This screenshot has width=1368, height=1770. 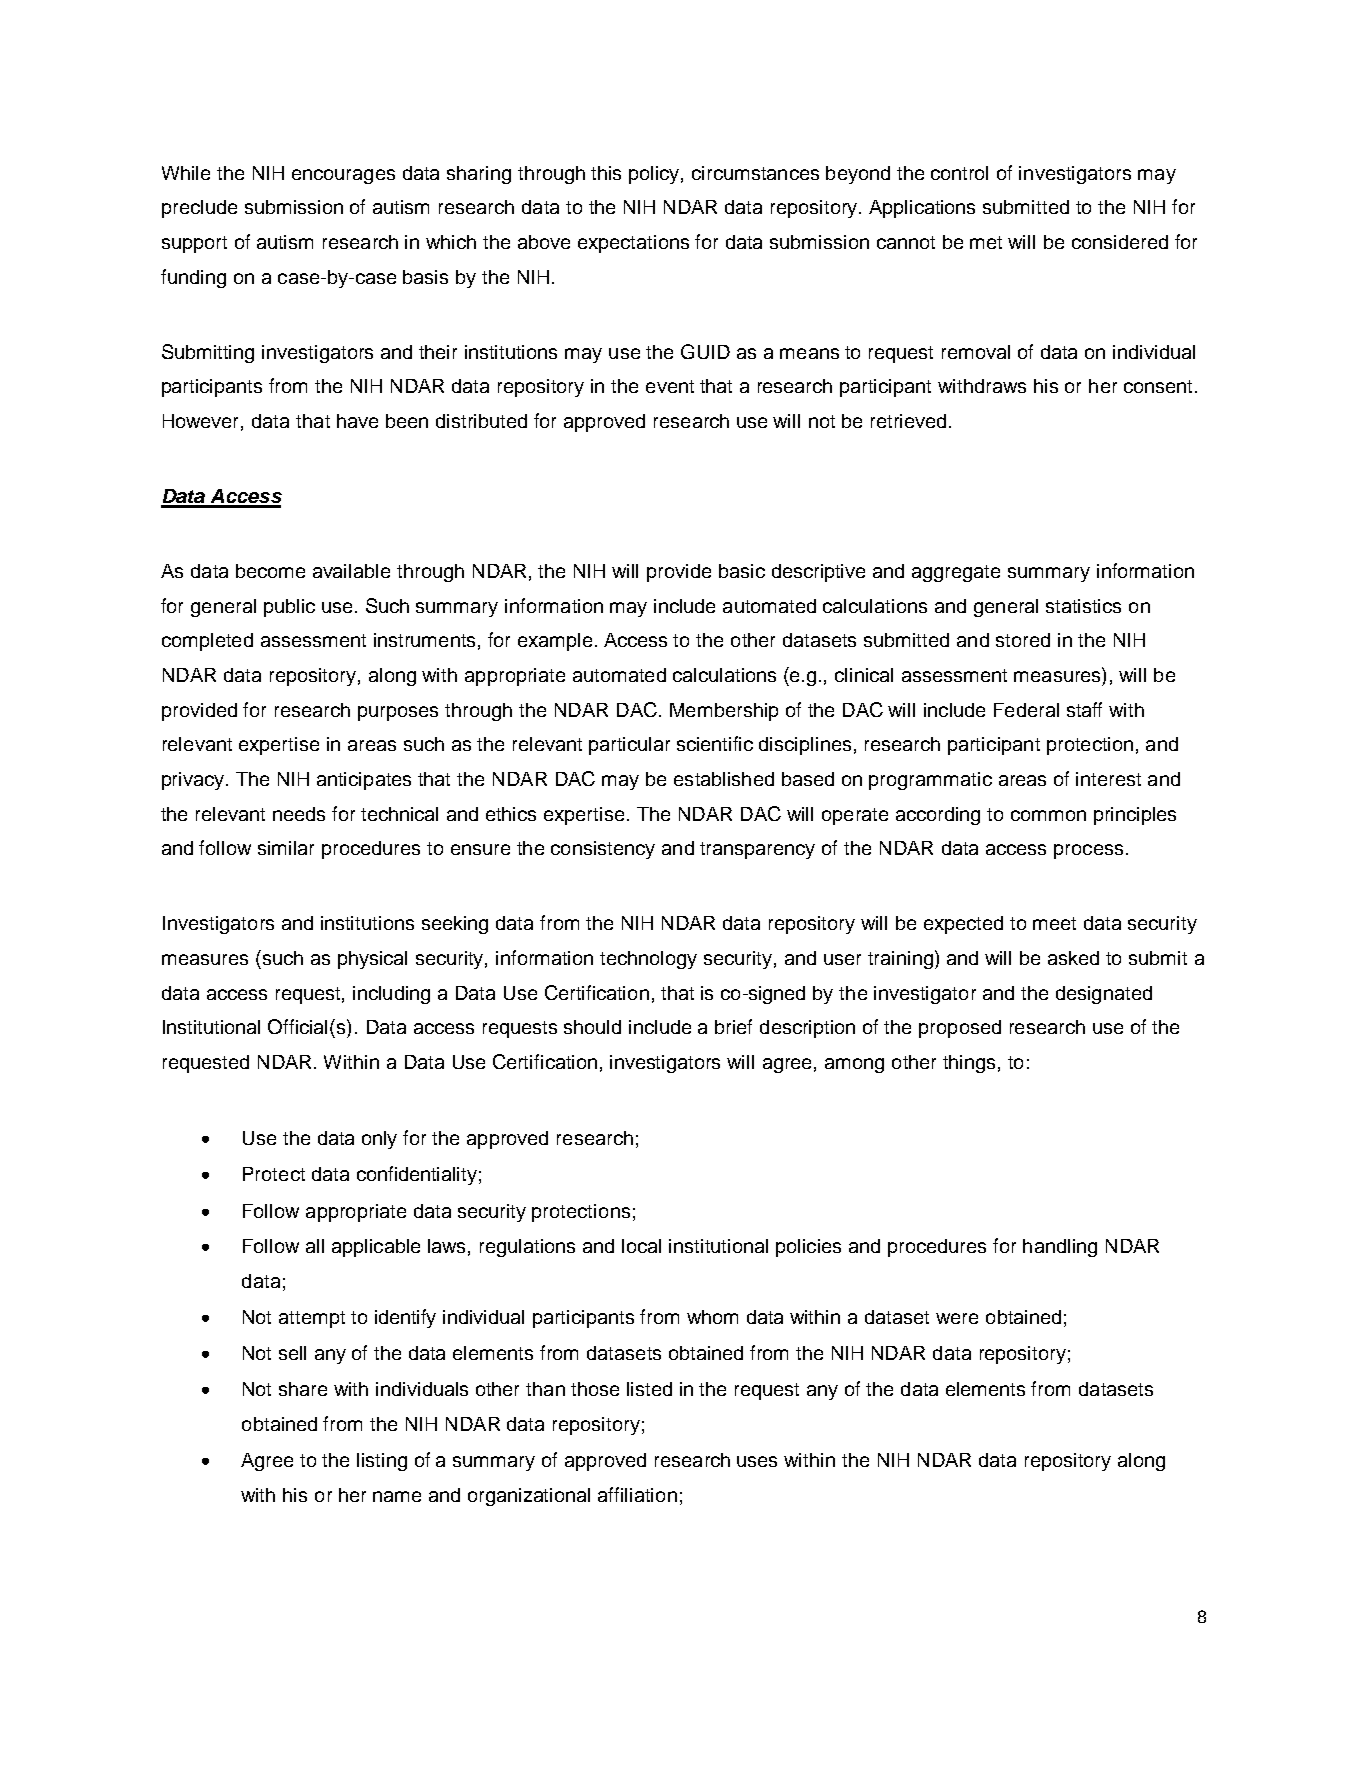 What do you see at coordinates (343, 176) in the screenshot?
I see `encourages` at bounding box center [343, 176].
